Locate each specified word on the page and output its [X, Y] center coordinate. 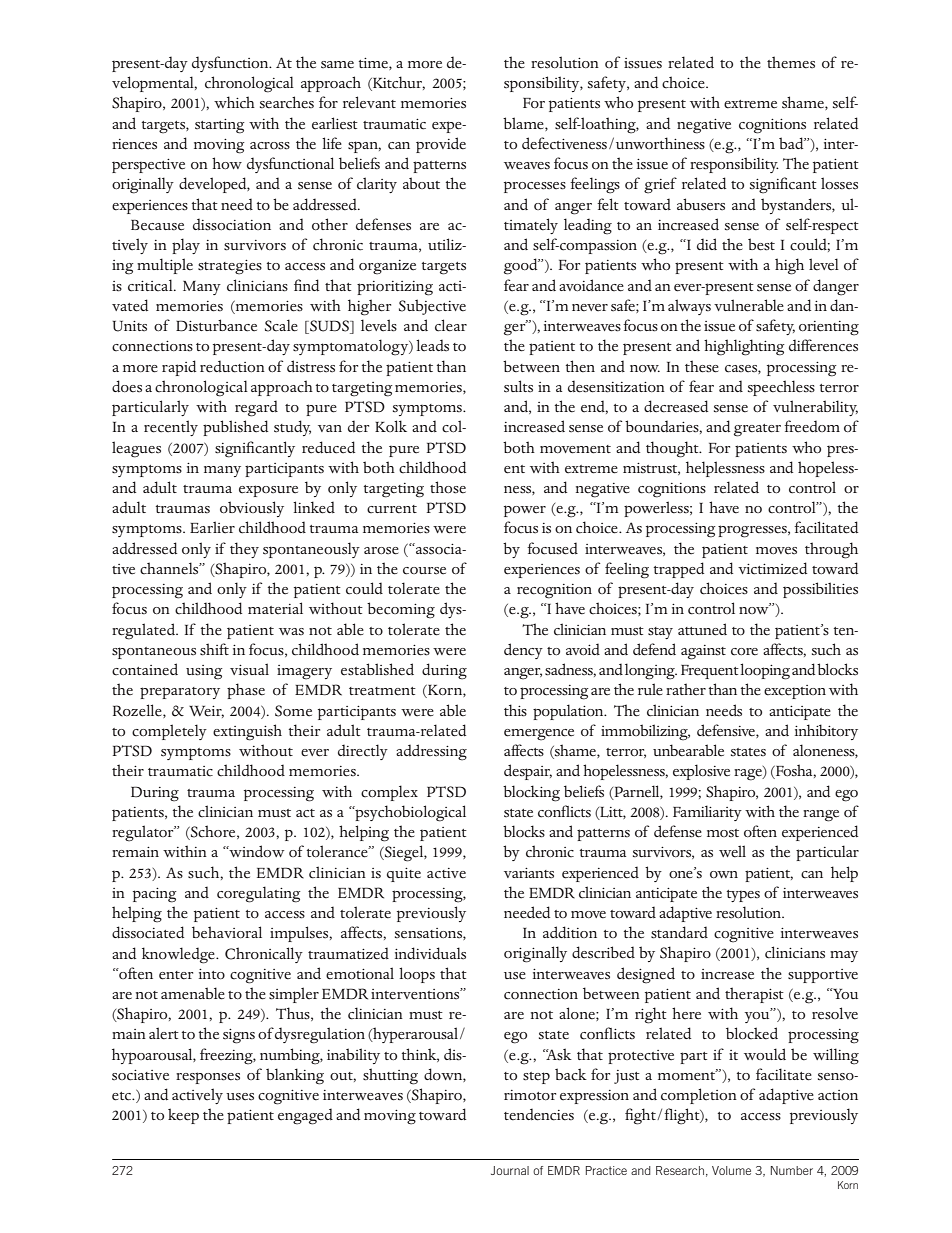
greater [757, 430]
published [235, 428]
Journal [510, 1170]
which [234, 102]
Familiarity [707, 813]
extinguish [247, 732]
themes [791, 62]
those [448, 487]
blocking [531, 793]
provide [441, 145]
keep [183, 1116]
